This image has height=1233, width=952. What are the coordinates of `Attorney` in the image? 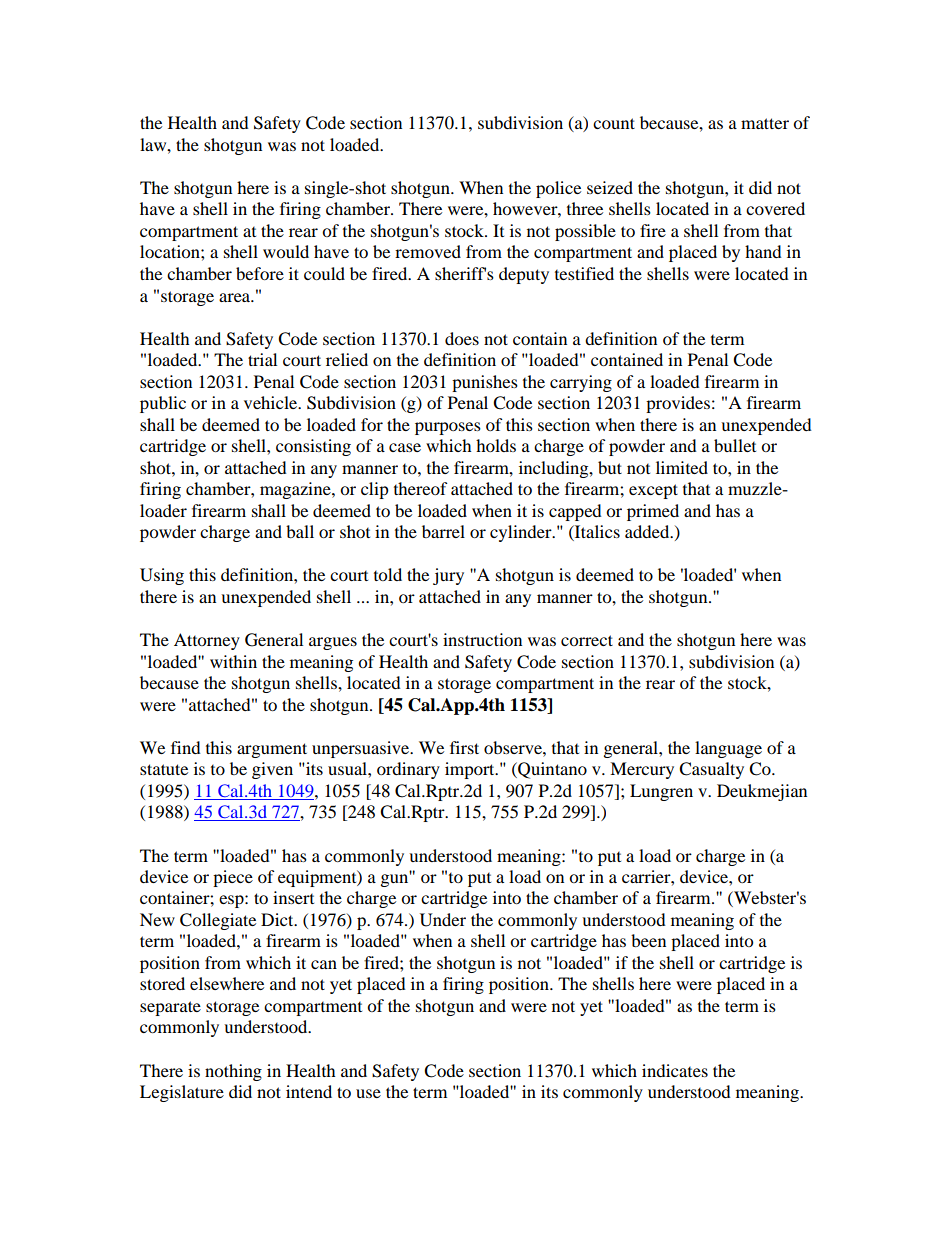 It's located at (207, 641).
